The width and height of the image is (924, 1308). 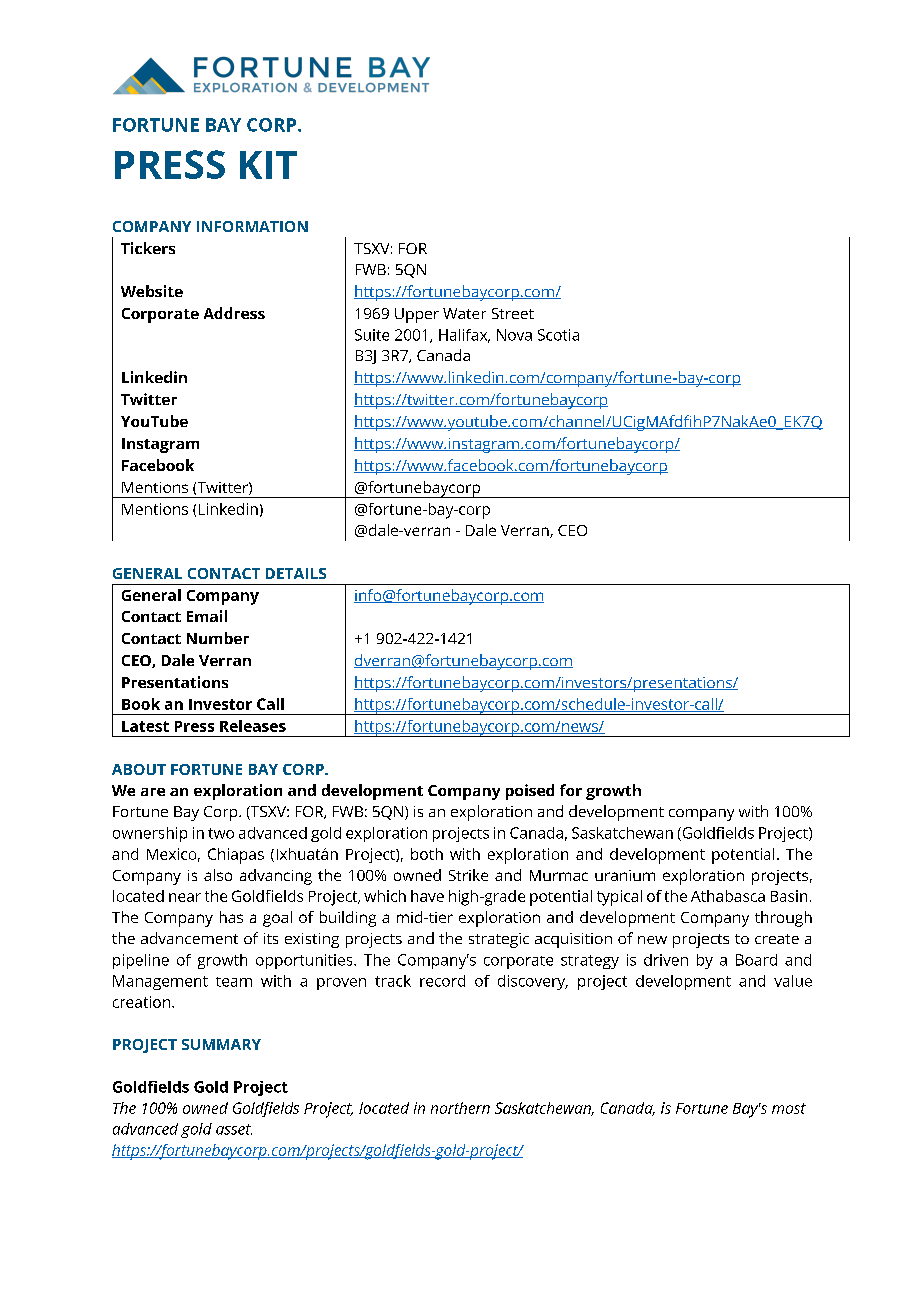 What do you see at coordinates (464, 313) in the image?
I see `Water` at bounding box center [464, 313].
